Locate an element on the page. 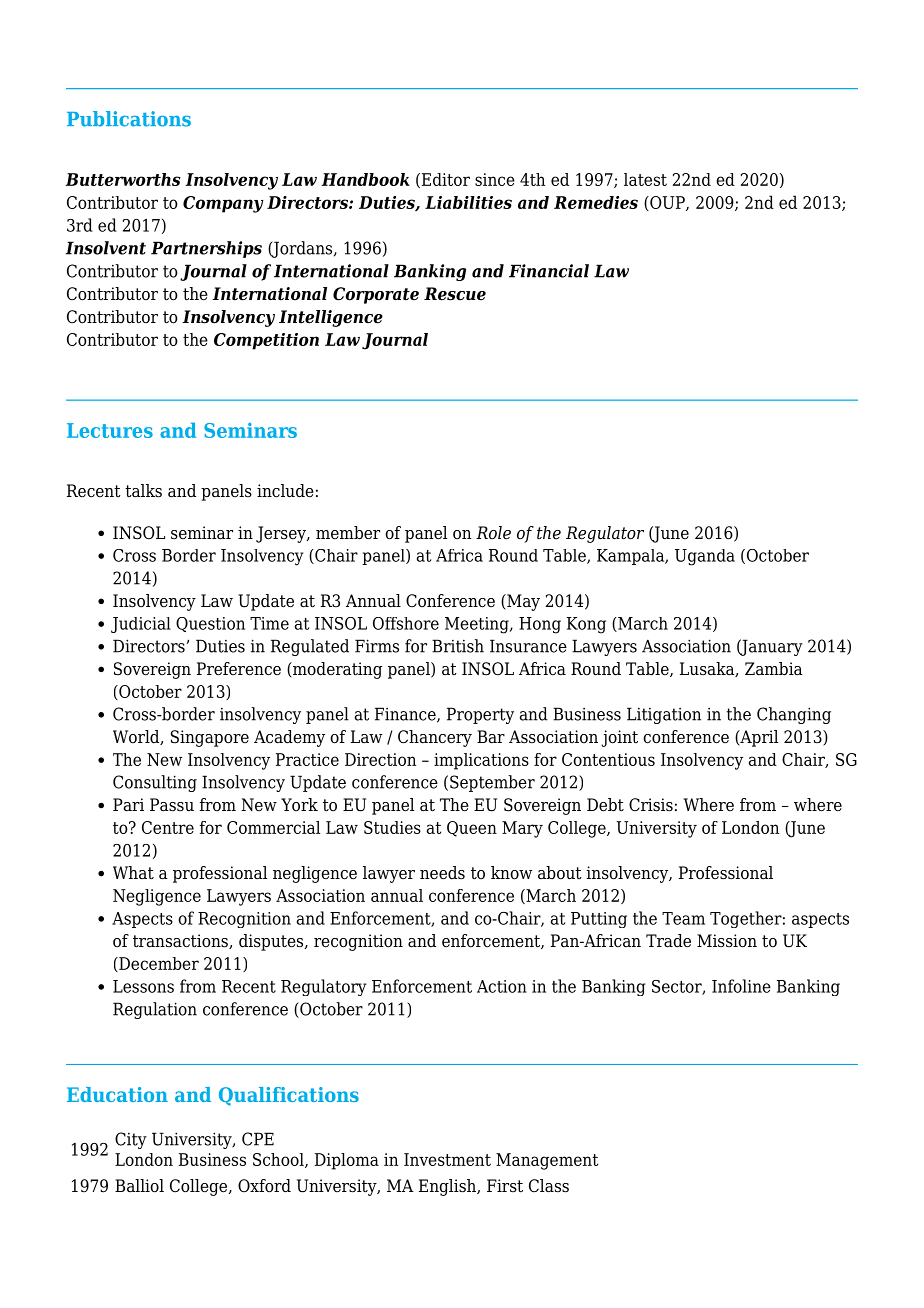  Chancery is located at coordinates (435, 738).
